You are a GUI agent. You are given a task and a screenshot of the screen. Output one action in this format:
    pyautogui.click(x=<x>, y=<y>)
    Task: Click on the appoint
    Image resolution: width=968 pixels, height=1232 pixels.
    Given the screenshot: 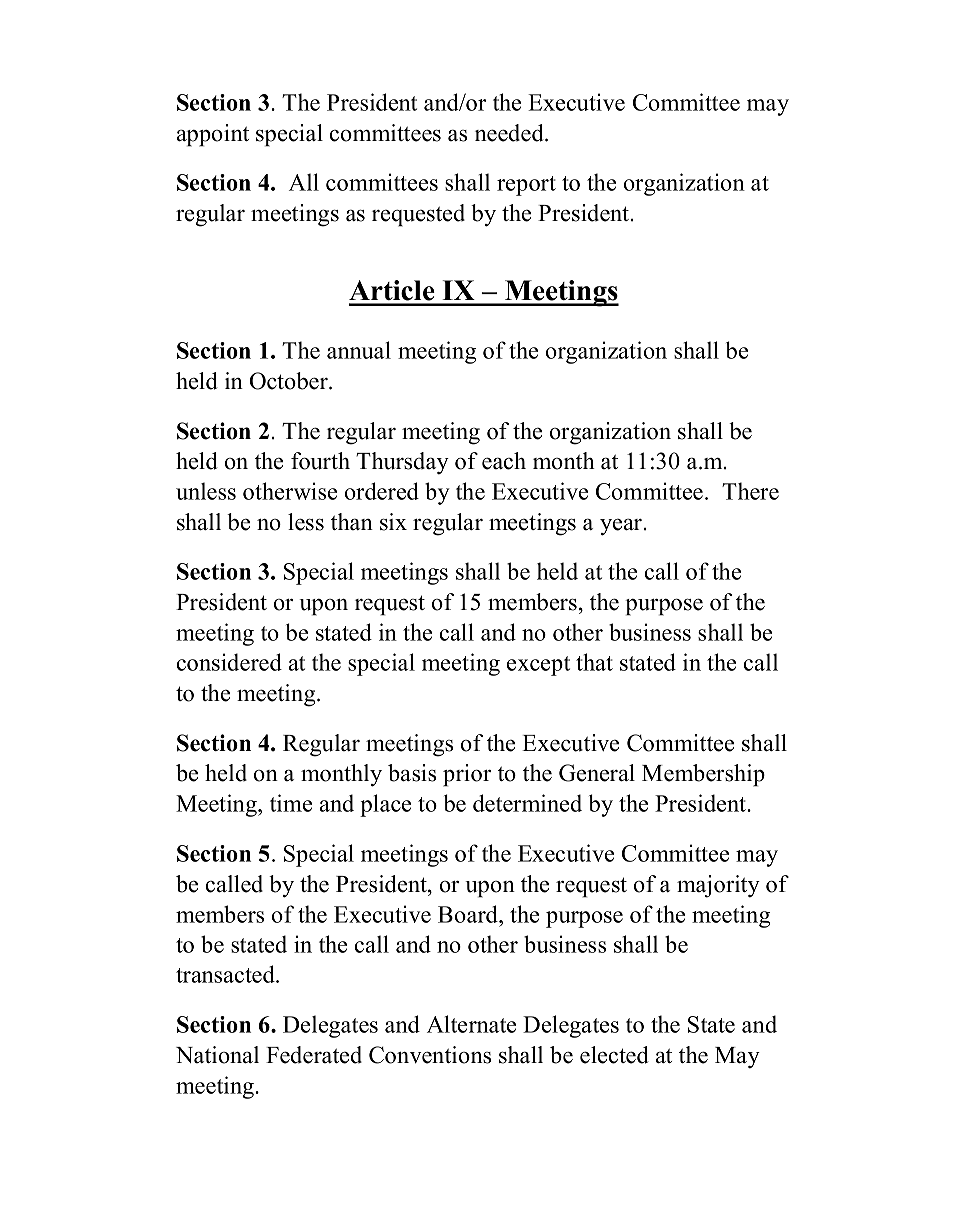 What is the action you would take?
    pyautogui.click(x=213, y=135)
